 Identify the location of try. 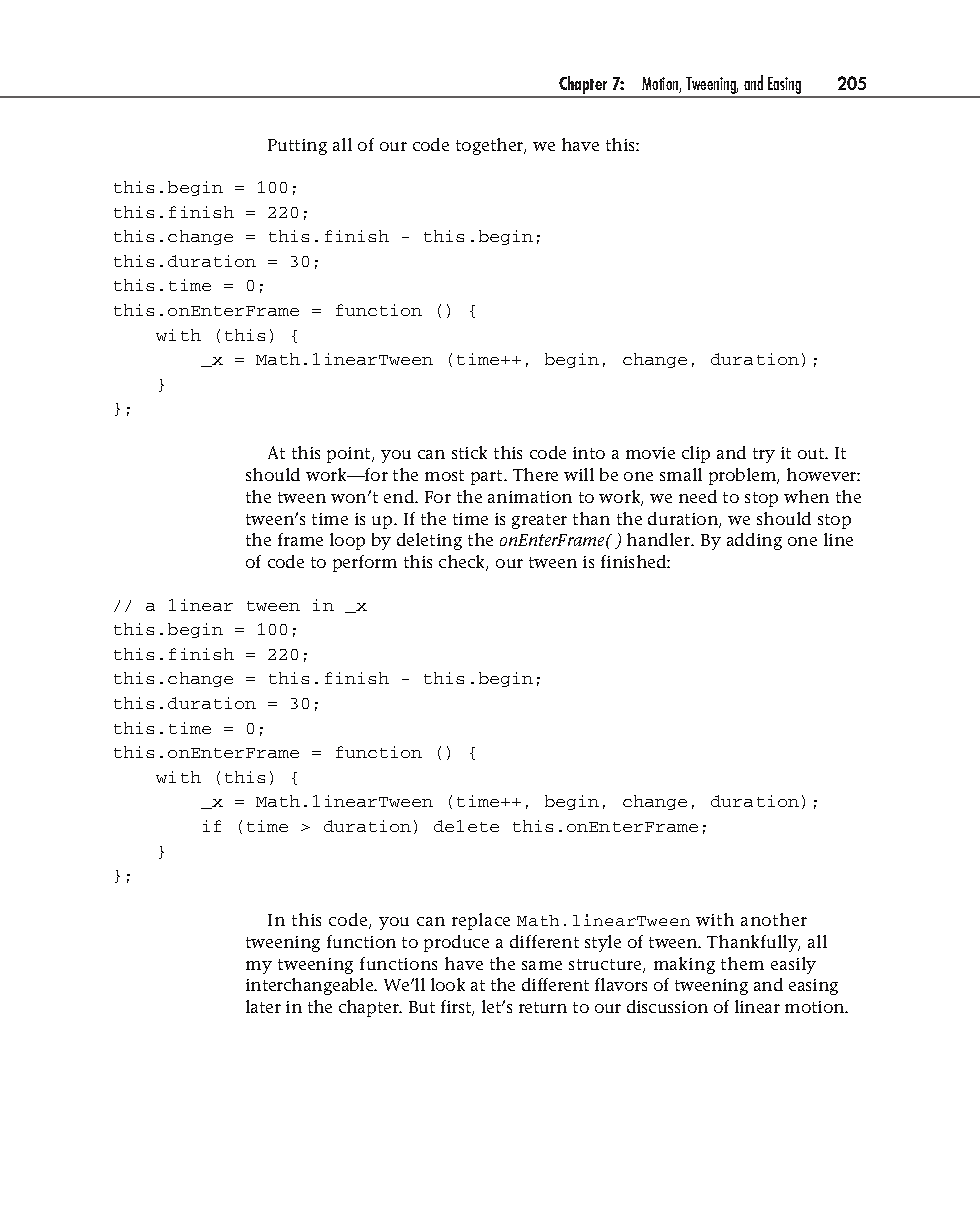
(764, 455).
